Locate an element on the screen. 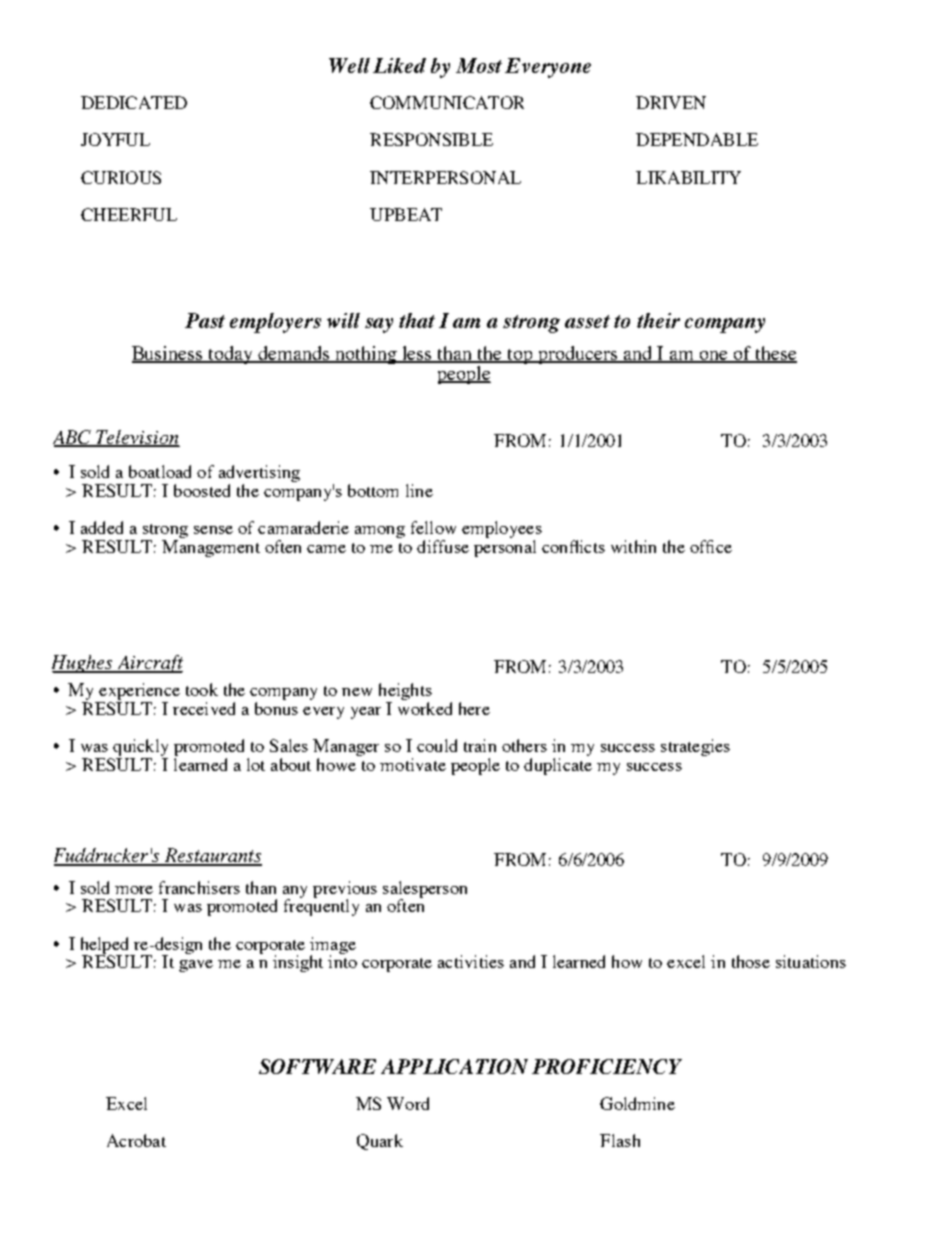 Image resolution: width=952 pixels, height=1233 pixels. these is located at coordinates (775, 354).
